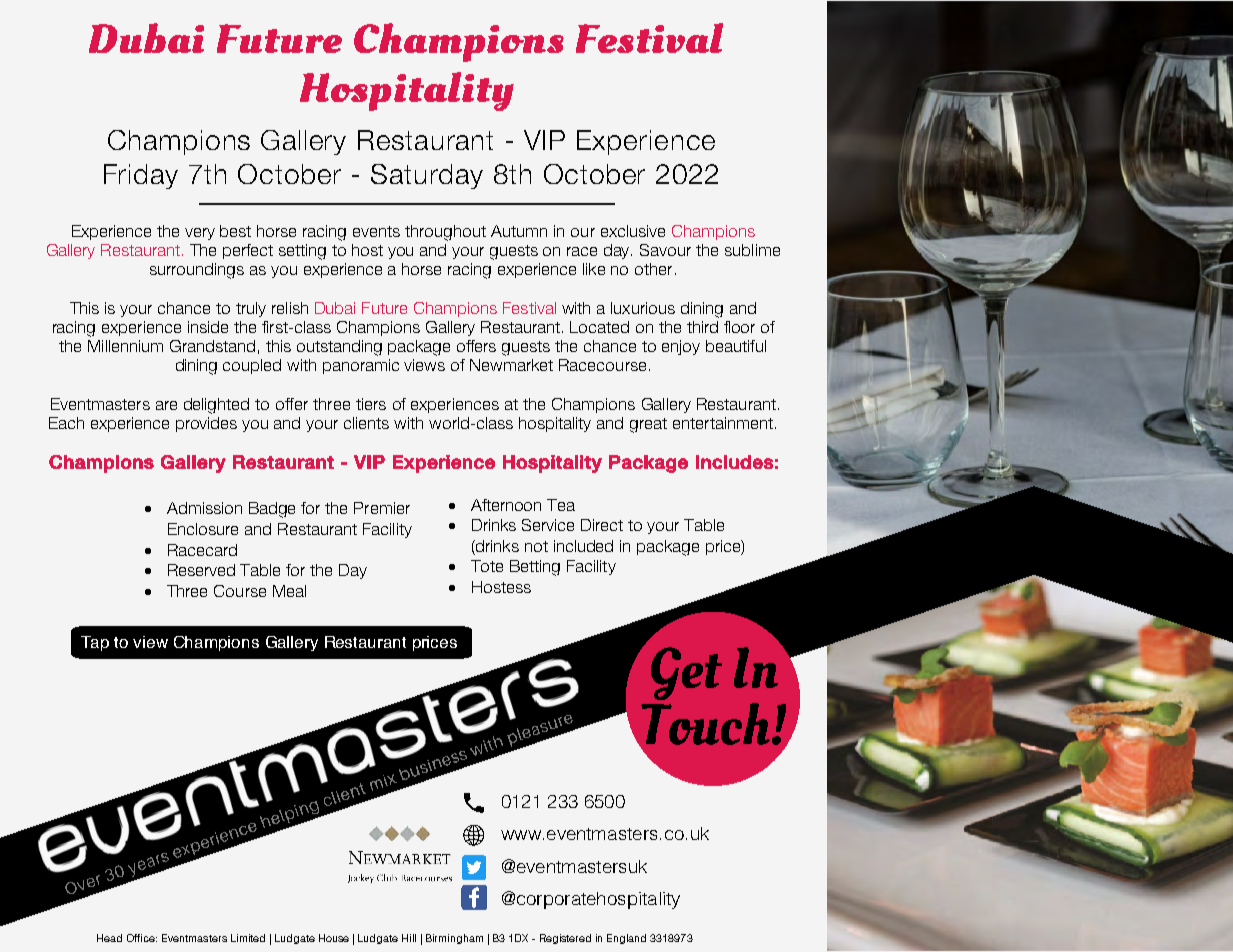 This screenshot has width=1233, height=952. What do you see at coordinates (427, 176) in the screenshot?
I see `Saturday` at bounding box center [427, 176].
